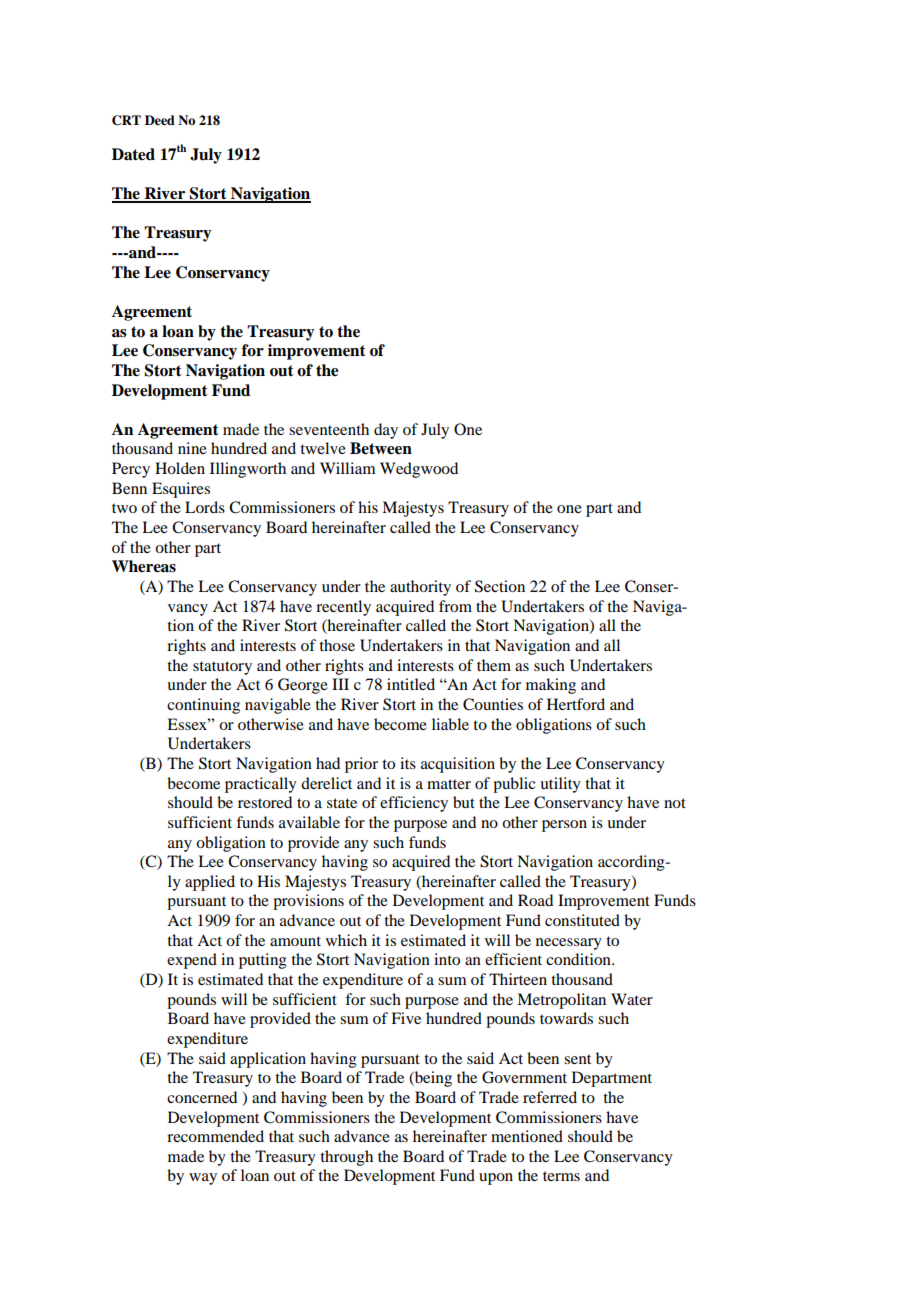 This screenshot has width=924, height=1308. Describe the element at coordinates (346, 1158) in the screenshot. I see `through` at that location.
